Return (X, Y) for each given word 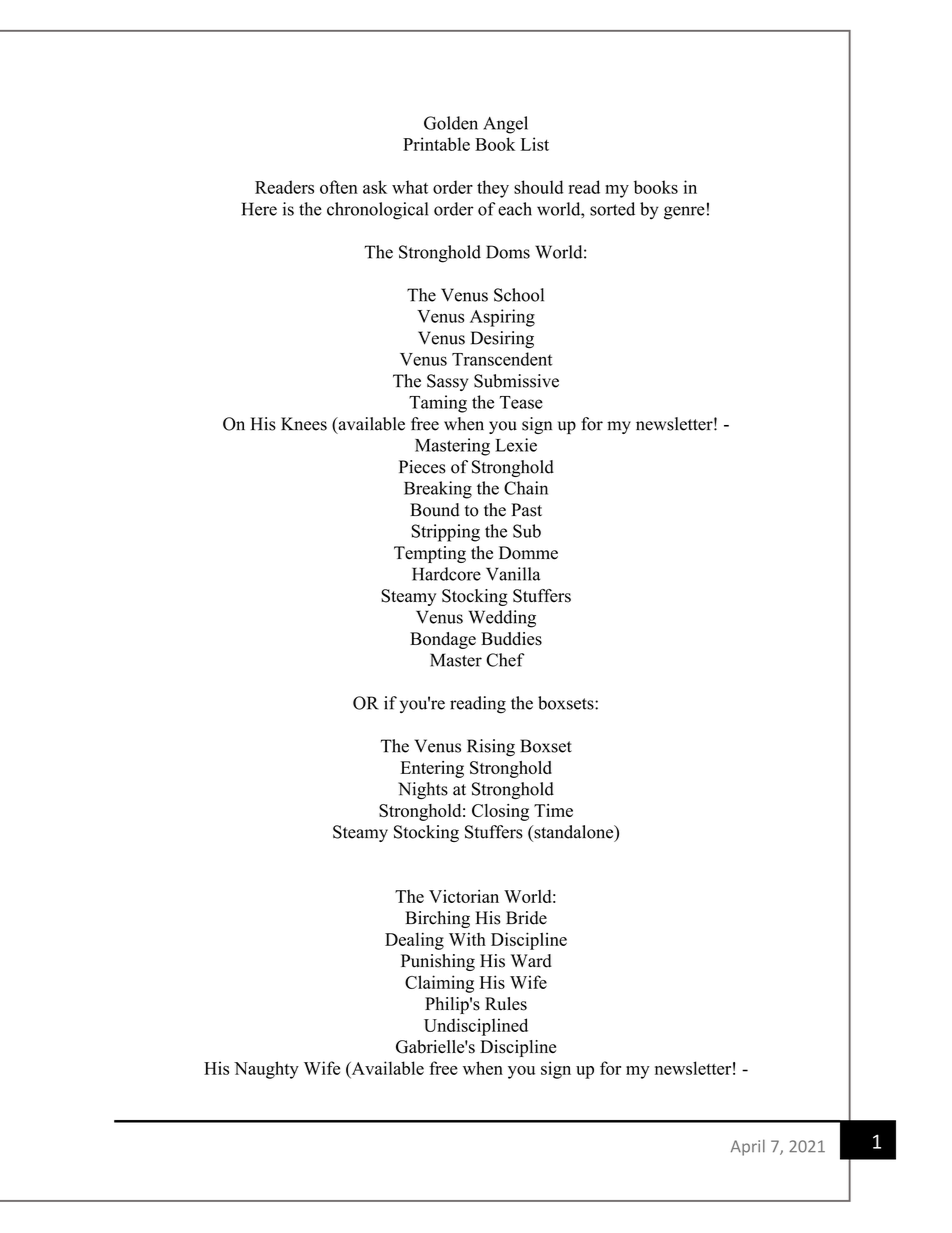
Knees (304, 424)
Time (553, 810)
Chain (526, 488)
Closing (500, 812)
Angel (505, 125)
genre (684, 213)
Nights (423, 790)
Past (526, 510)
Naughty (266, 1070)
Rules (506, 1004)
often (339, 187)
